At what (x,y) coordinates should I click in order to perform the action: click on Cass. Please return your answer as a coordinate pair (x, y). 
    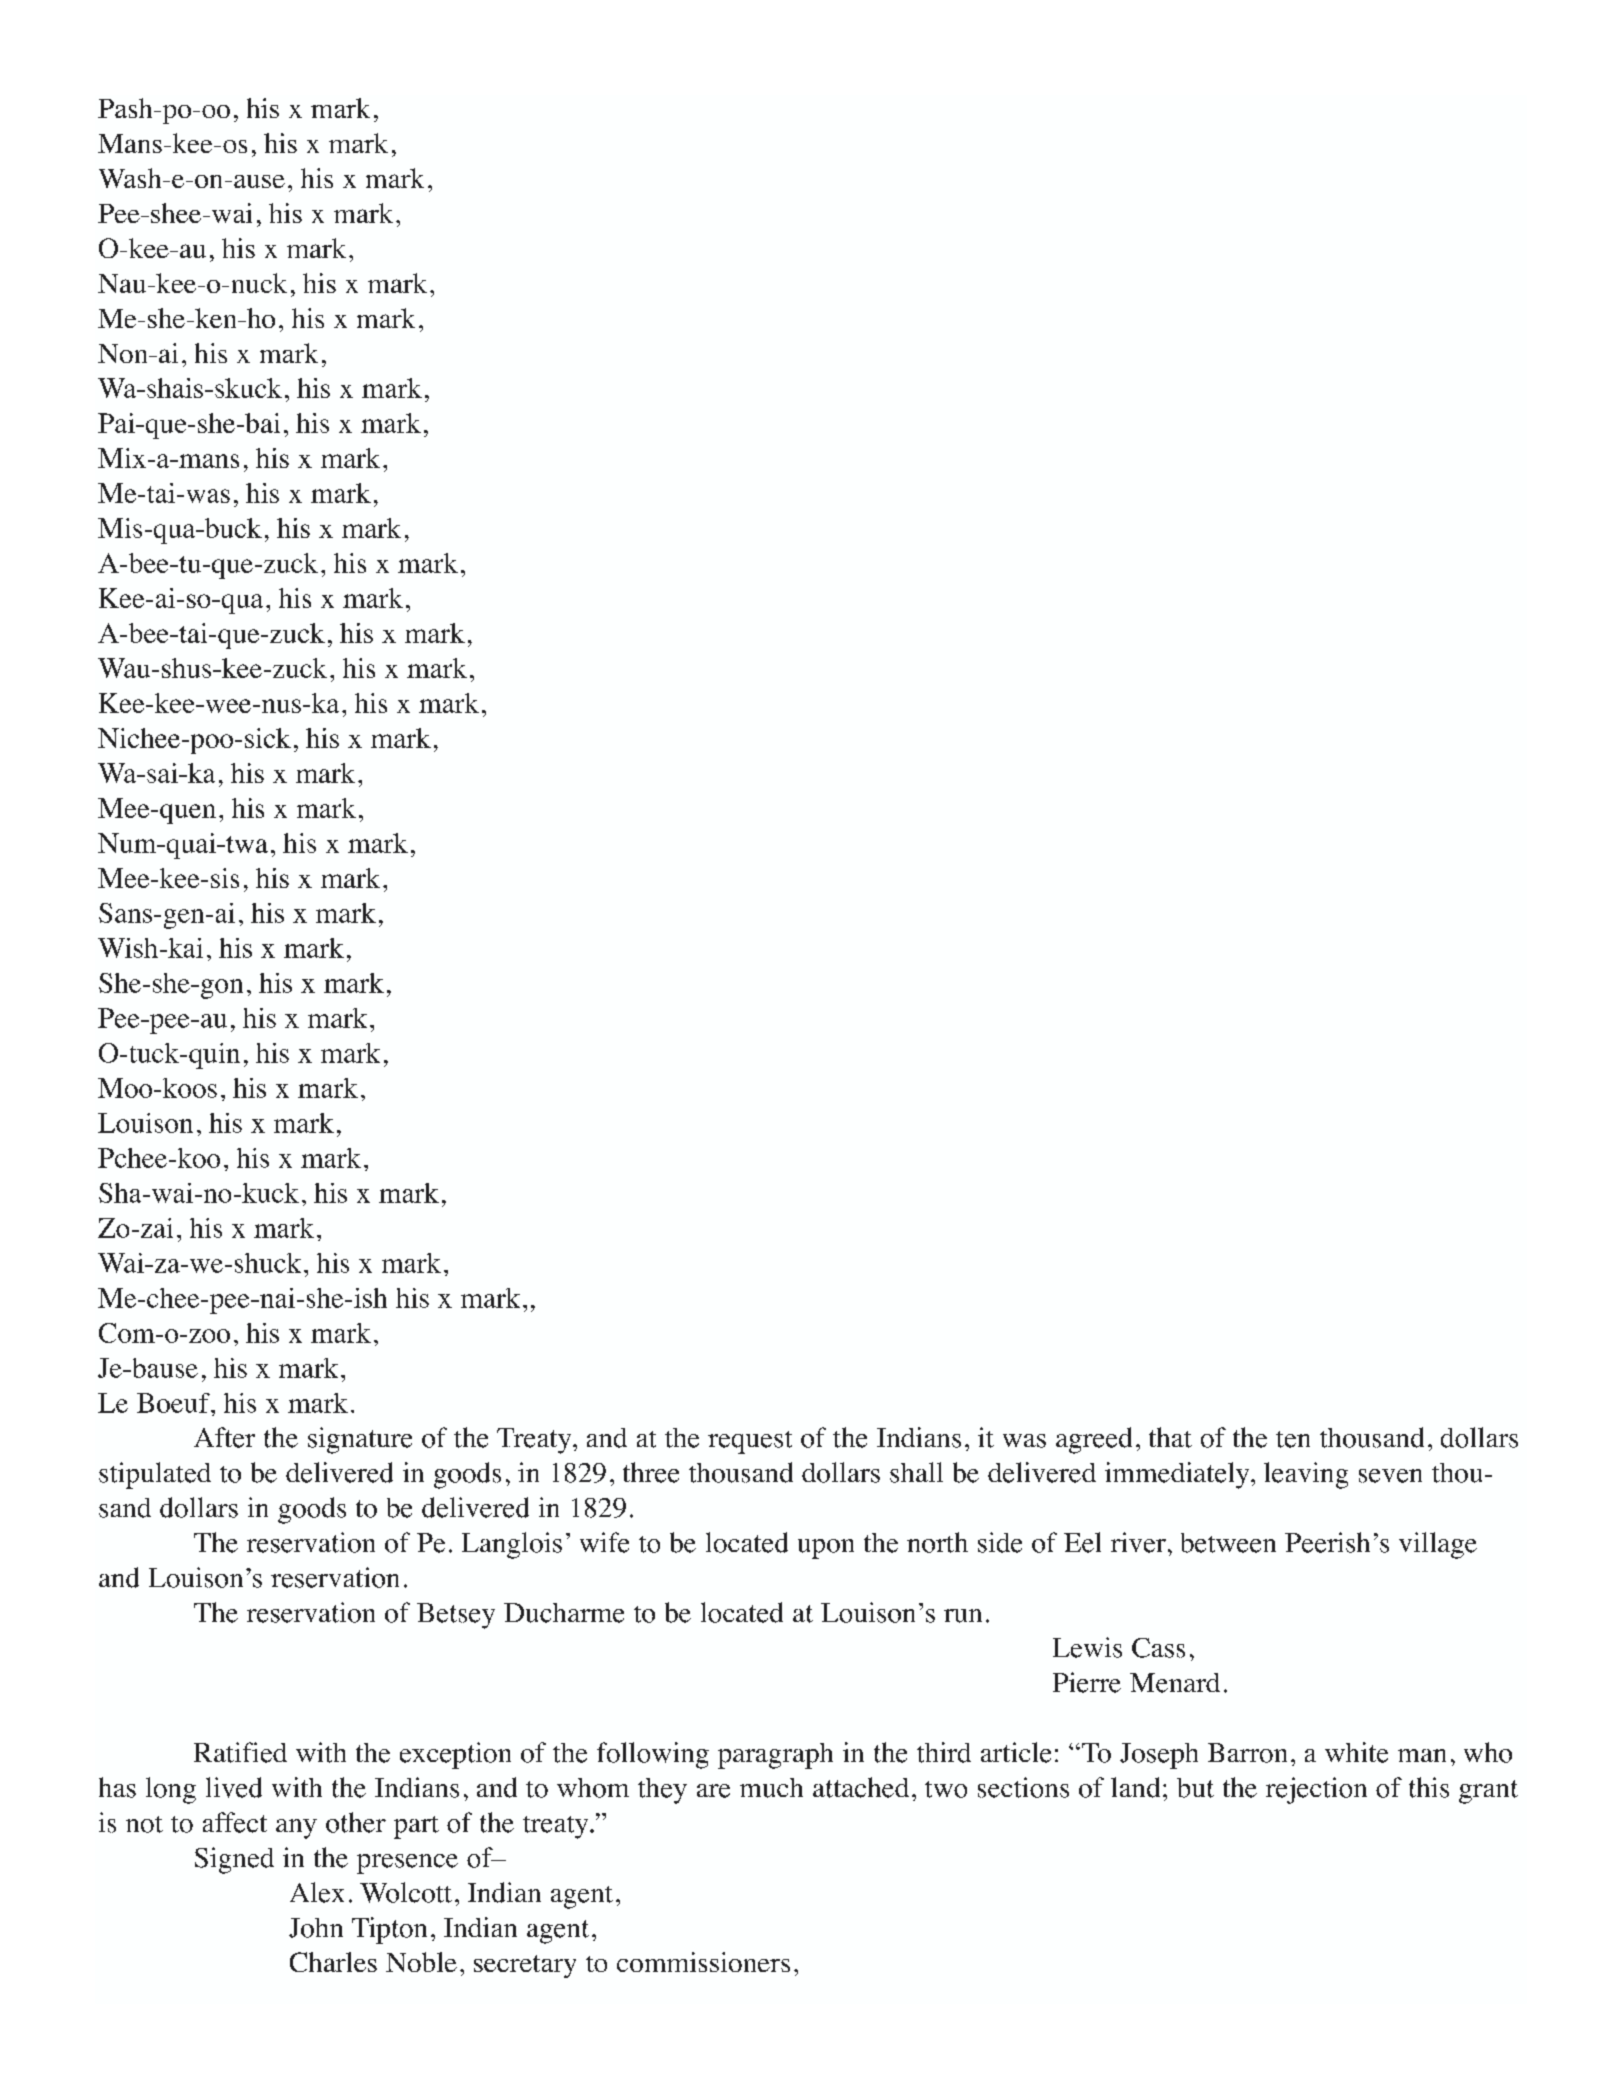
    Looking at the image, I should click on (1158, 1648).
